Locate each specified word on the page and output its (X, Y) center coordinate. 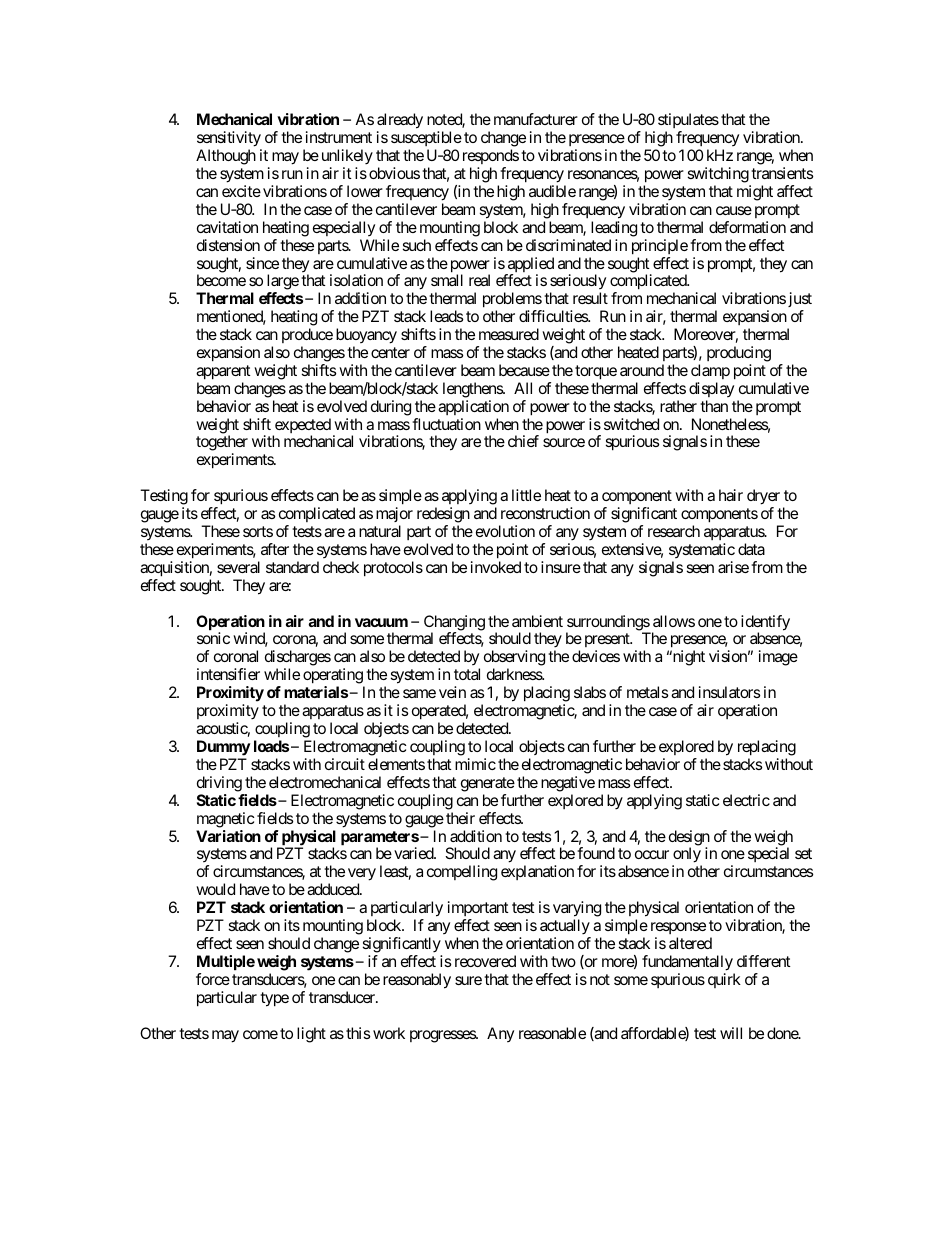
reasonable (552, 1033)
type (274, 999)
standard (292, 567)
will (731, 1033)
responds (491, 158)
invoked (496, 567)
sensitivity (229, 140)
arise (733, 567)
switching (719, 176)
